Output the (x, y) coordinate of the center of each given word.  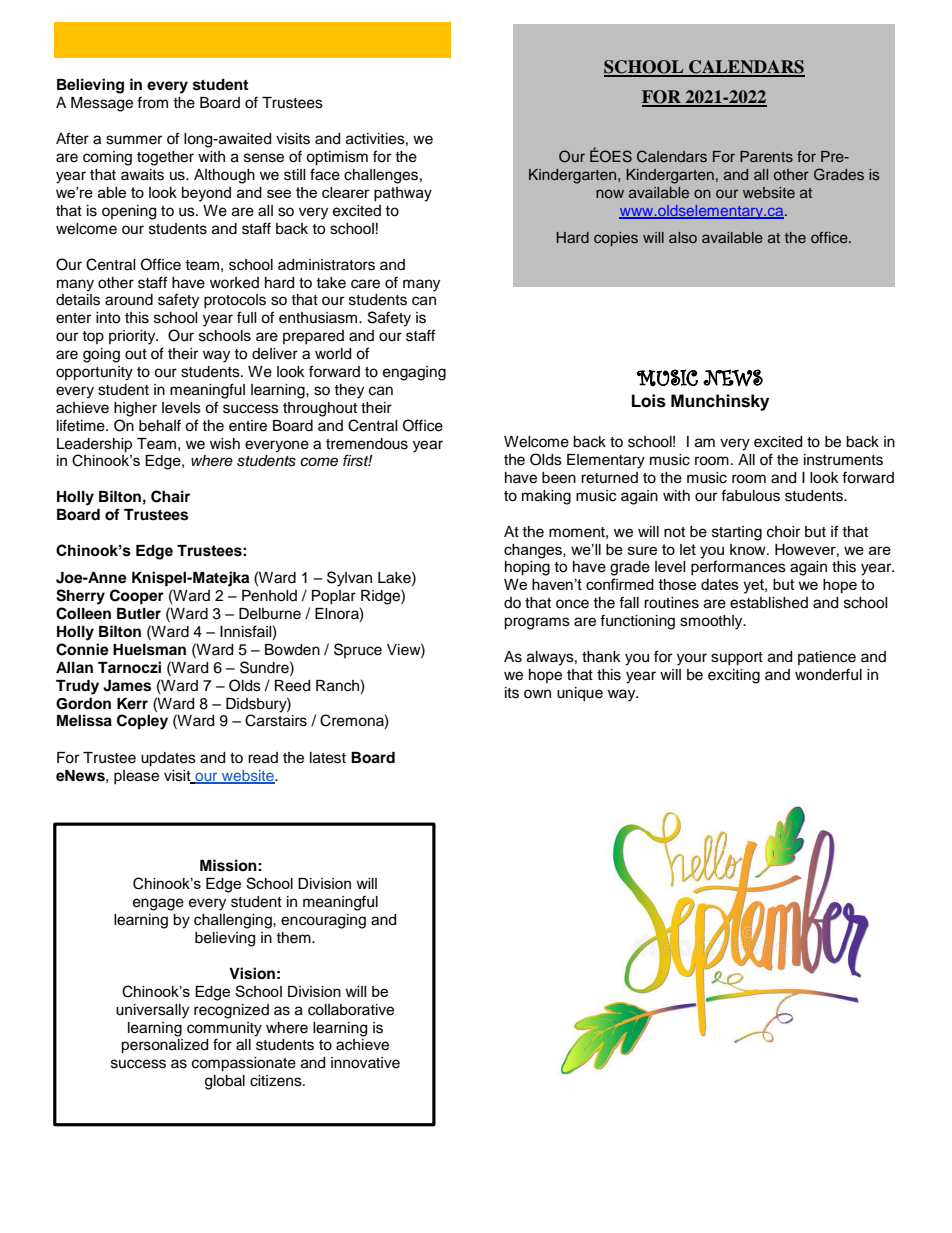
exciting (734, 676)
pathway (403, 194)
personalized (164, 1046)
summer (134, 140)
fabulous (750, 495)
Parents (766, 156)
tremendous (367, 444)
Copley (142, 722)
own (537, 693)
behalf (160, 425)
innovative (365, 1063)
